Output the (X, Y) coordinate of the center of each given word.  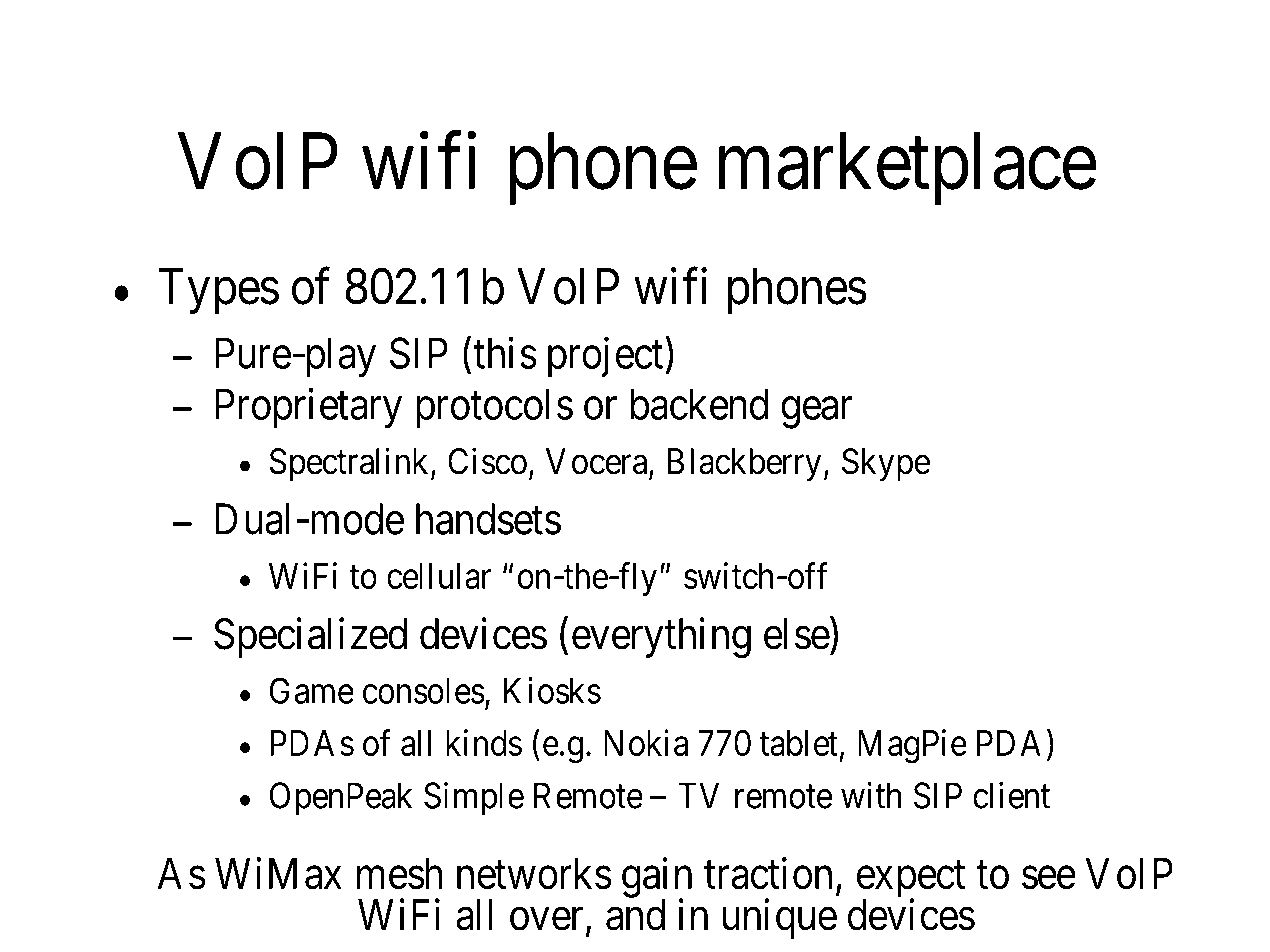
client (1011, 795)
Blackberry (744, 465)
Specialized (310, 638)
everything (661, 638)
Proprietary (308, 408)
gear (816, 413)
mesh (399, 874)
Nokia (646, 742)
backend (699, 404)
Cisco (487, 461)
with (871, 795)
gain (657, 878)
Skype (886, 465)
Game (312, 690)
